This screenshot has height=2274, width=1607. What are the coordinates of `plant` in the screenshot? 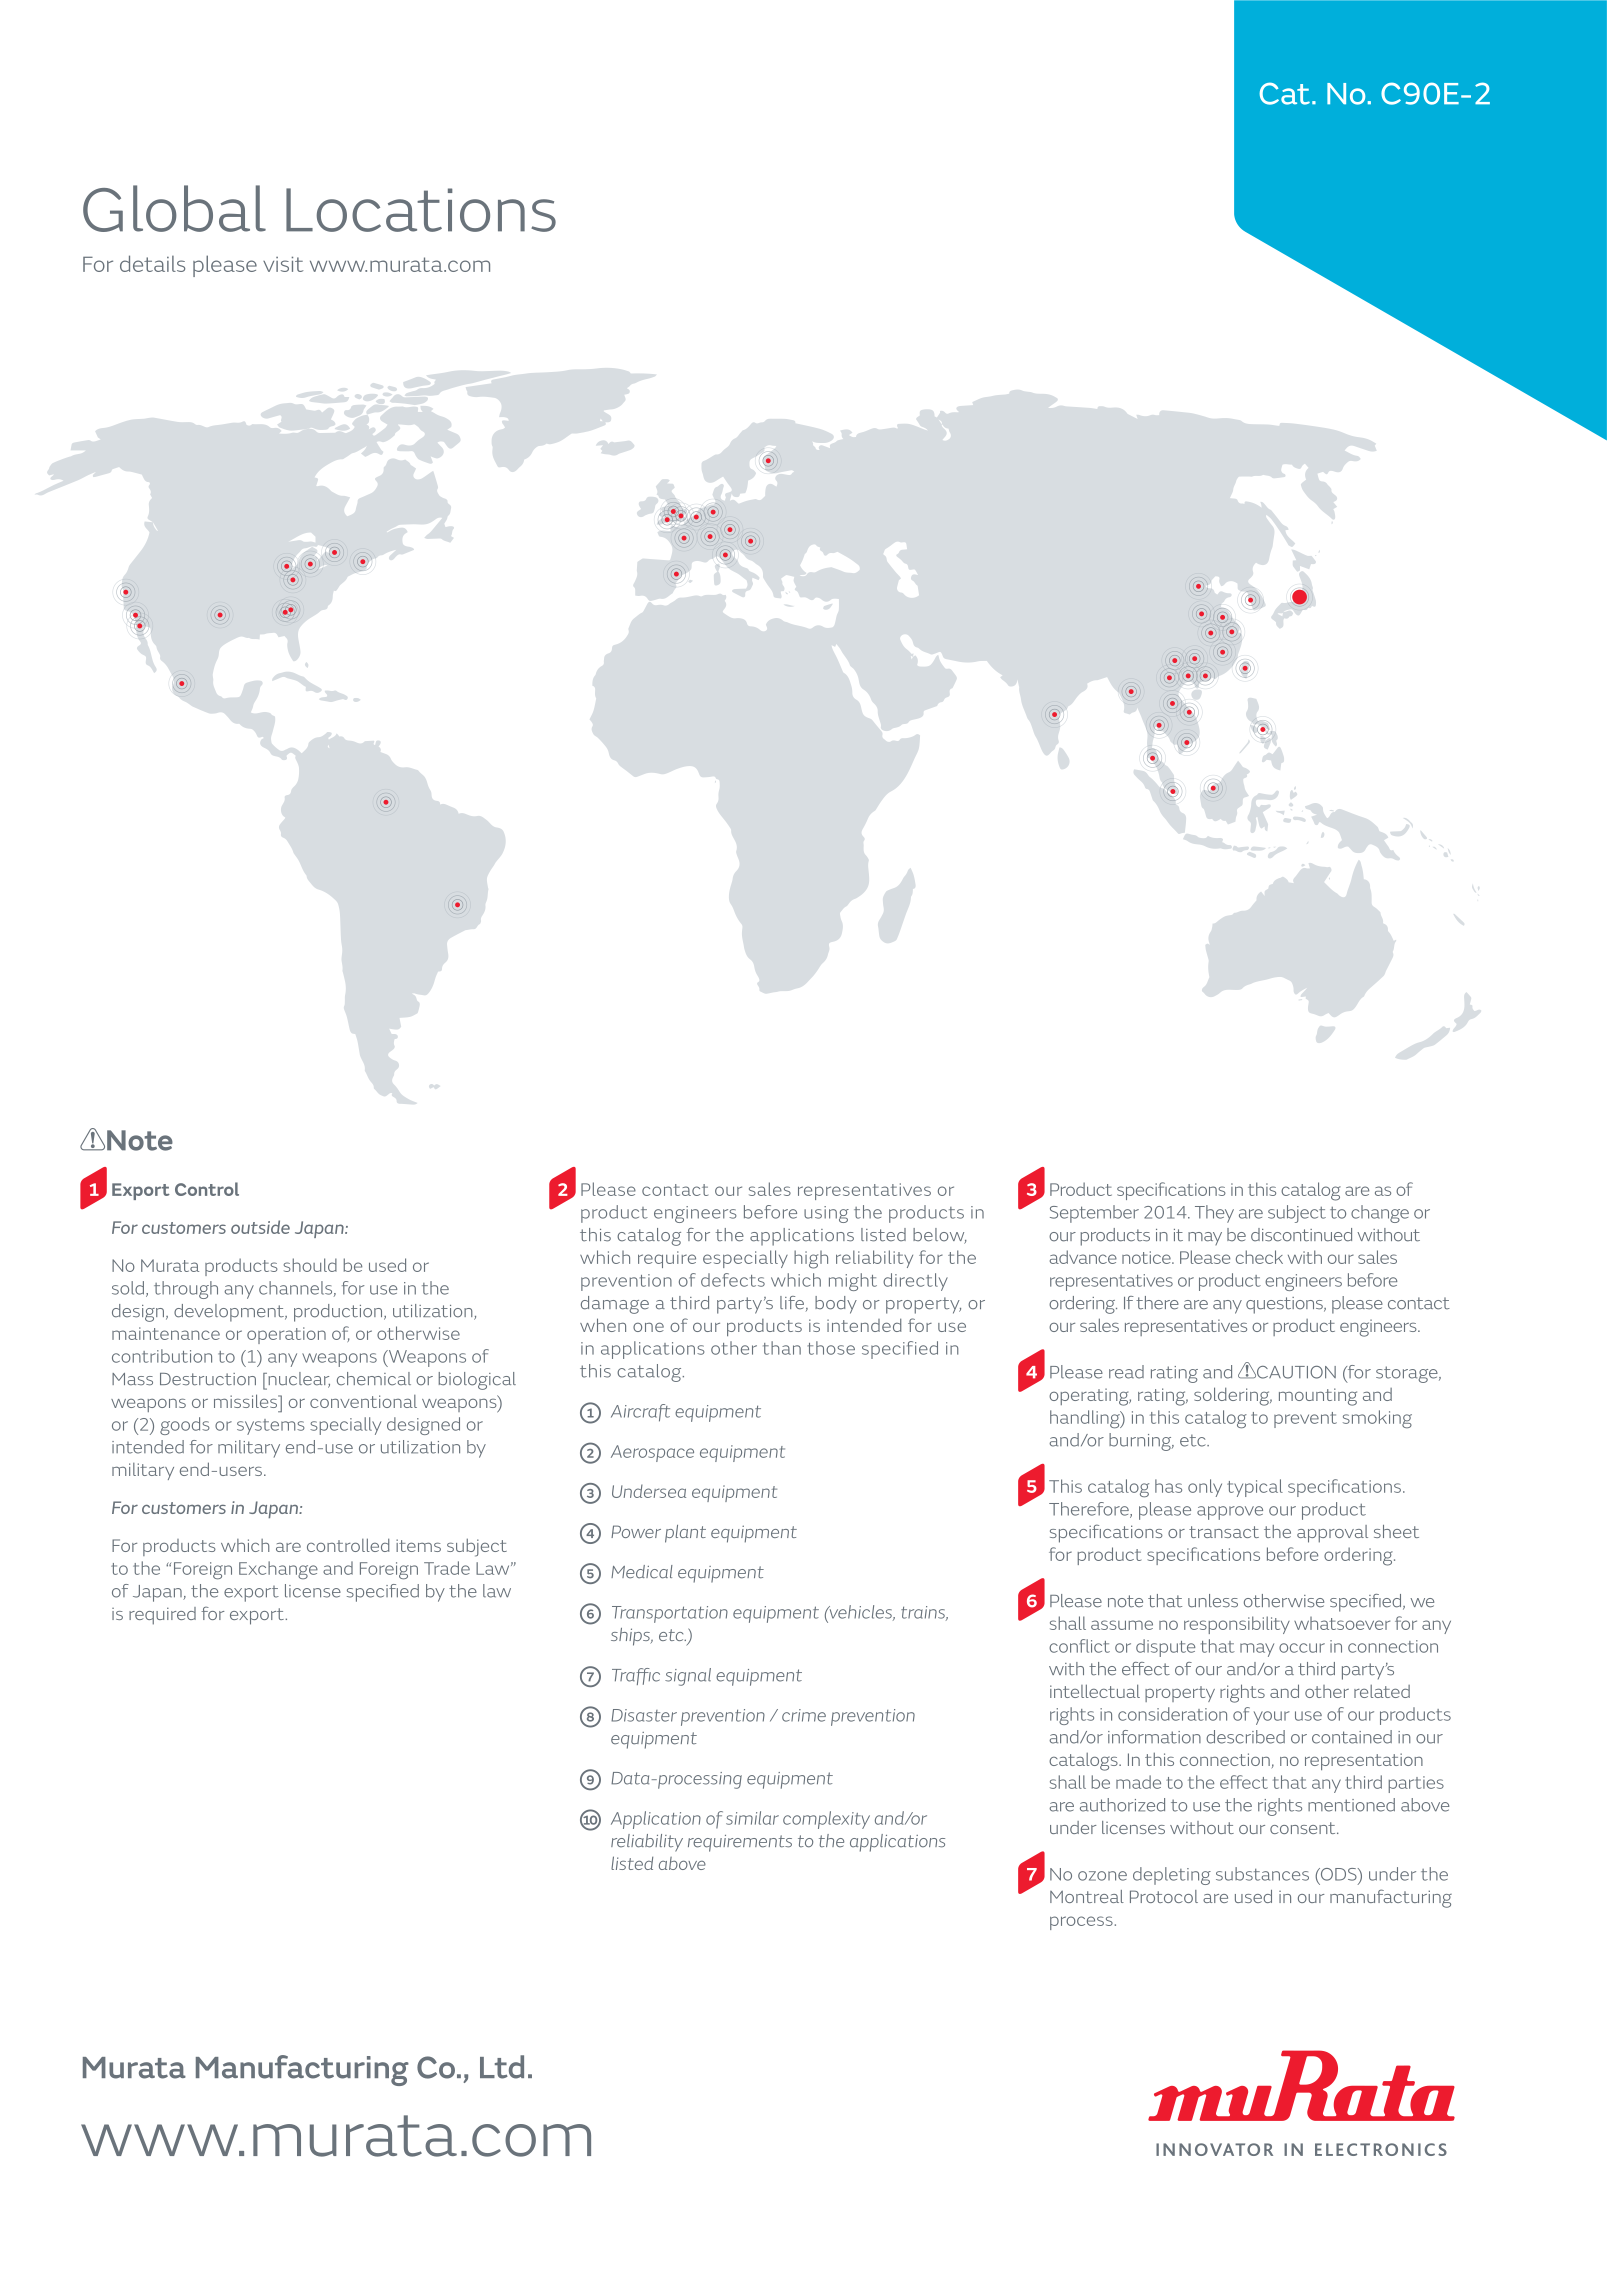 It's located at (685, 1534).
